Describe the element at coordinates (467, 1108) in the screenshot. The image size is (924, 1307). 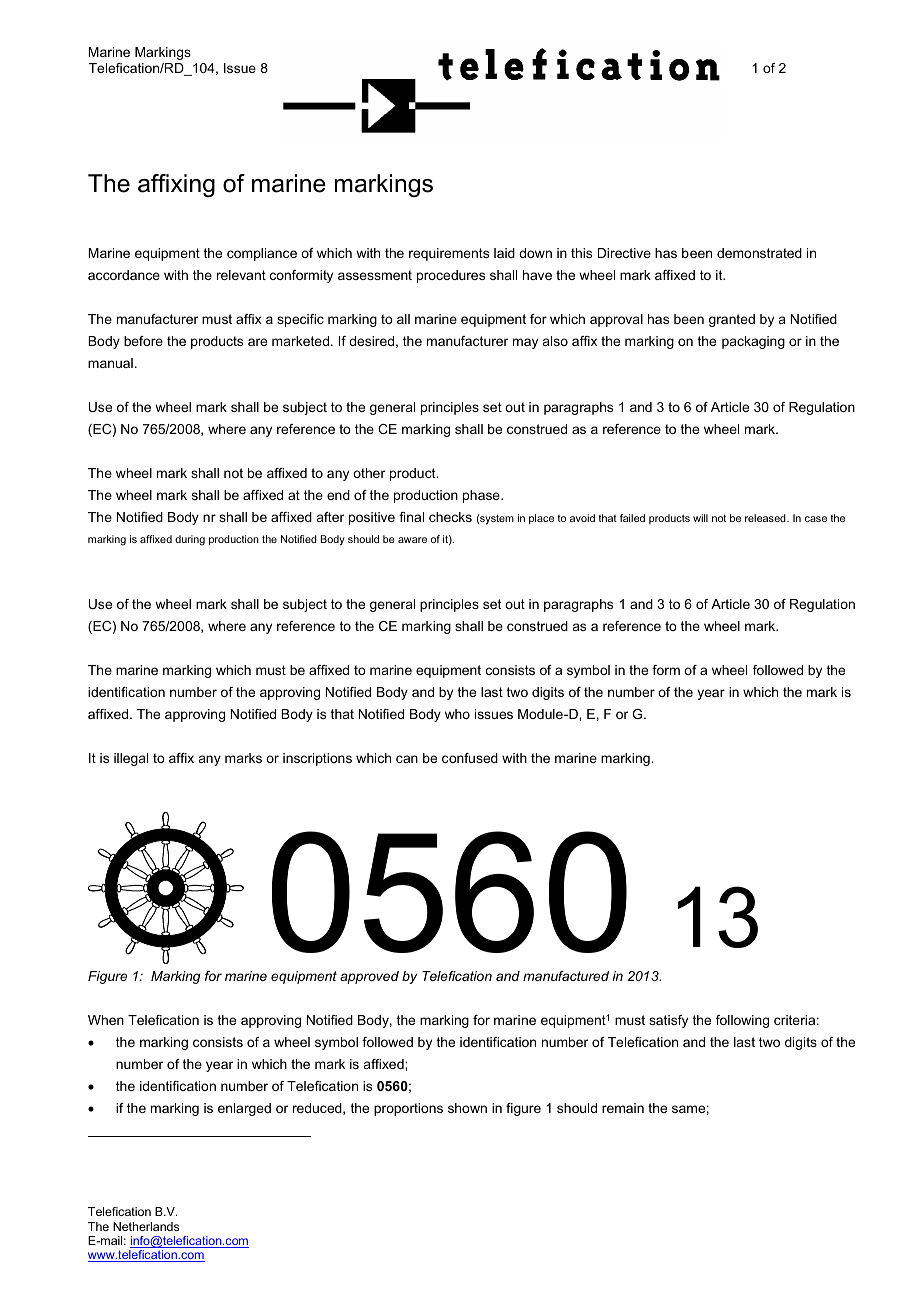
I see `shown` at that location.
